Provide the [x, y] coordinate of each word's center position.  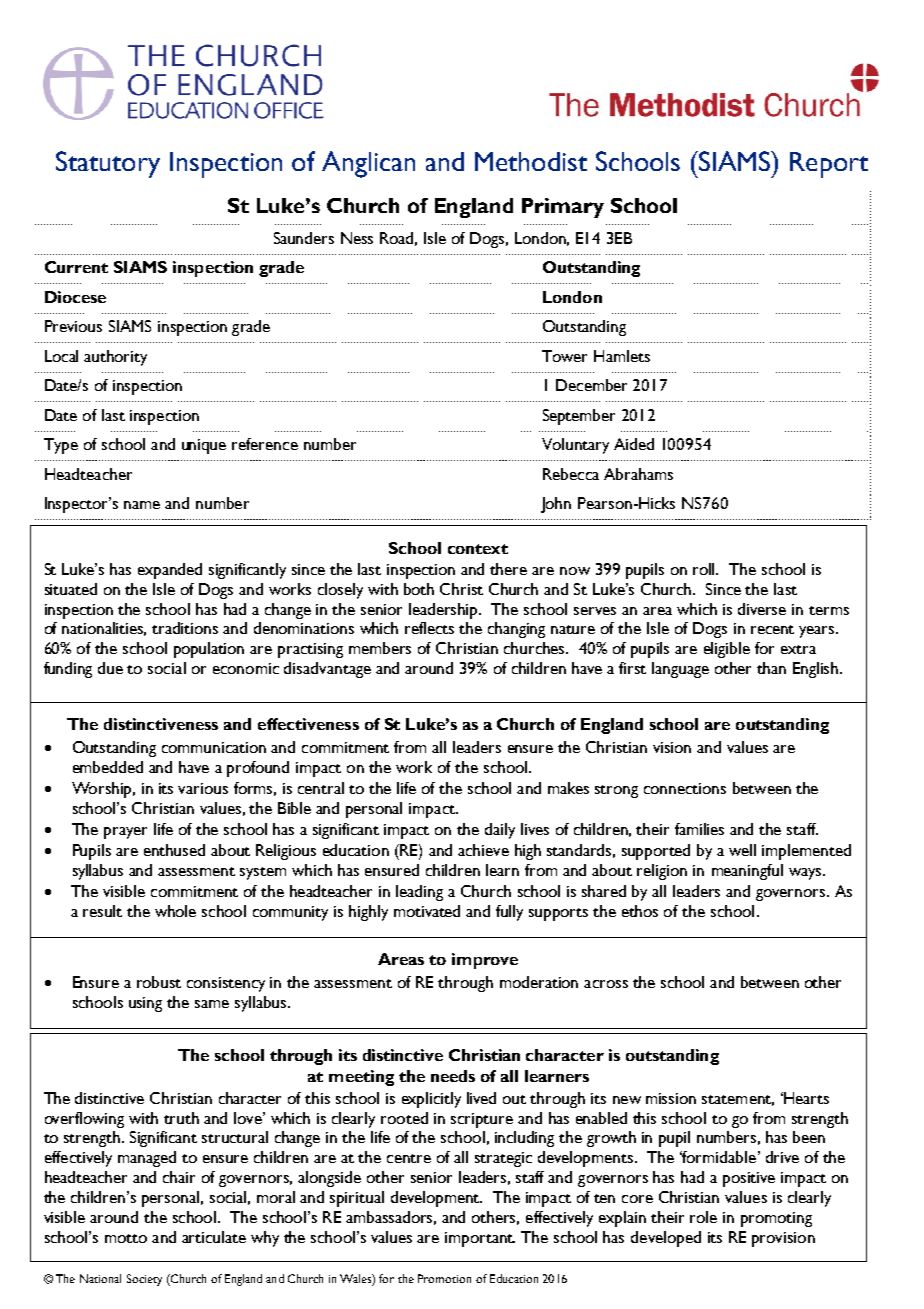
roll [705, 569]
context [478, 549]
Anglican [368, 164]
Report [829, 165]
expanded [170, 571]
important [480, 1239]
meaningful [747, 872]
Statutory [108, 164]
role [703, 1217]
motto [126, 1238]
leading [419, 893]
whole [175, 911]
